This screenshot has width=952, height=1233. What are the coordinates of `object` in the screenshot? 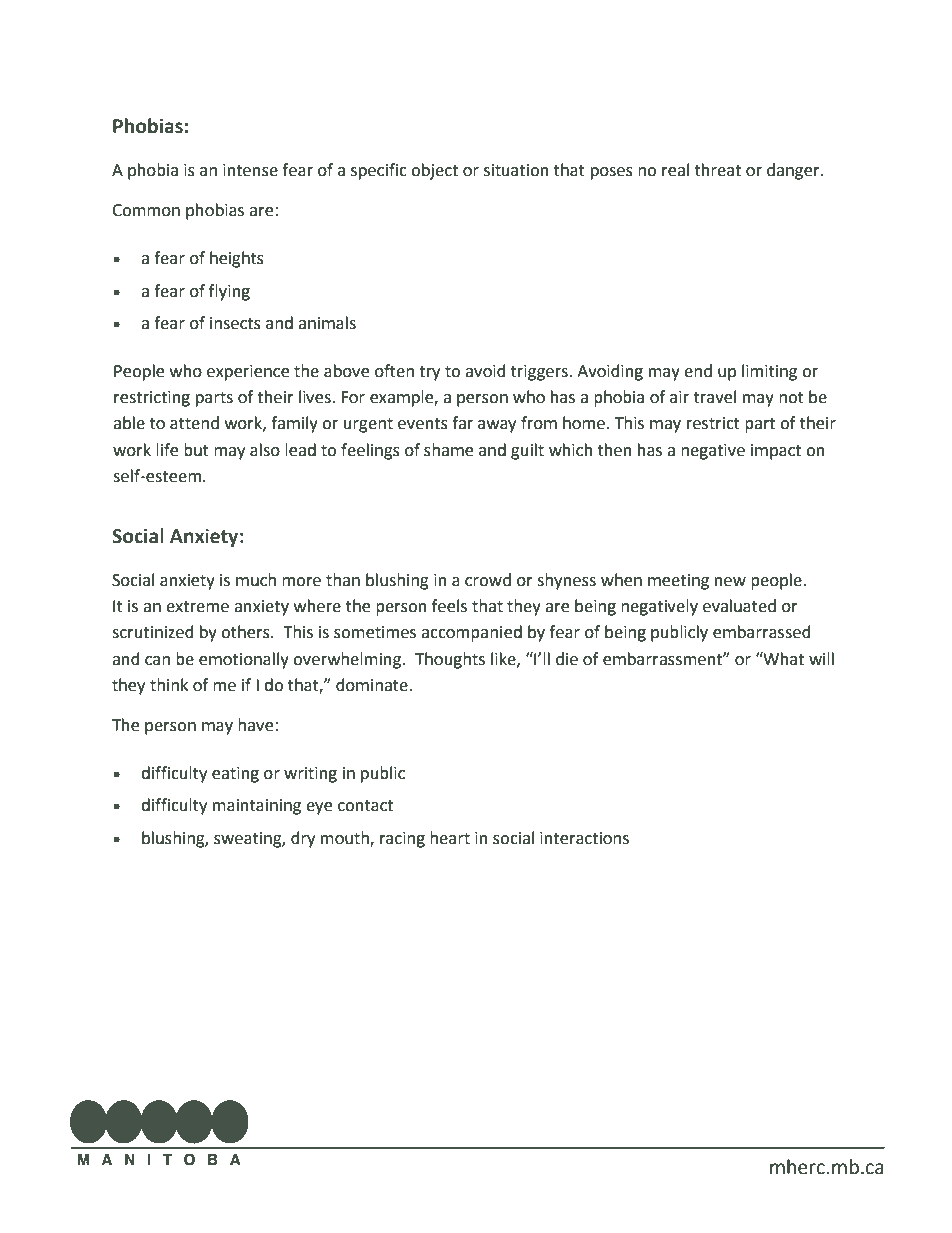 It's located at (434, 171).
